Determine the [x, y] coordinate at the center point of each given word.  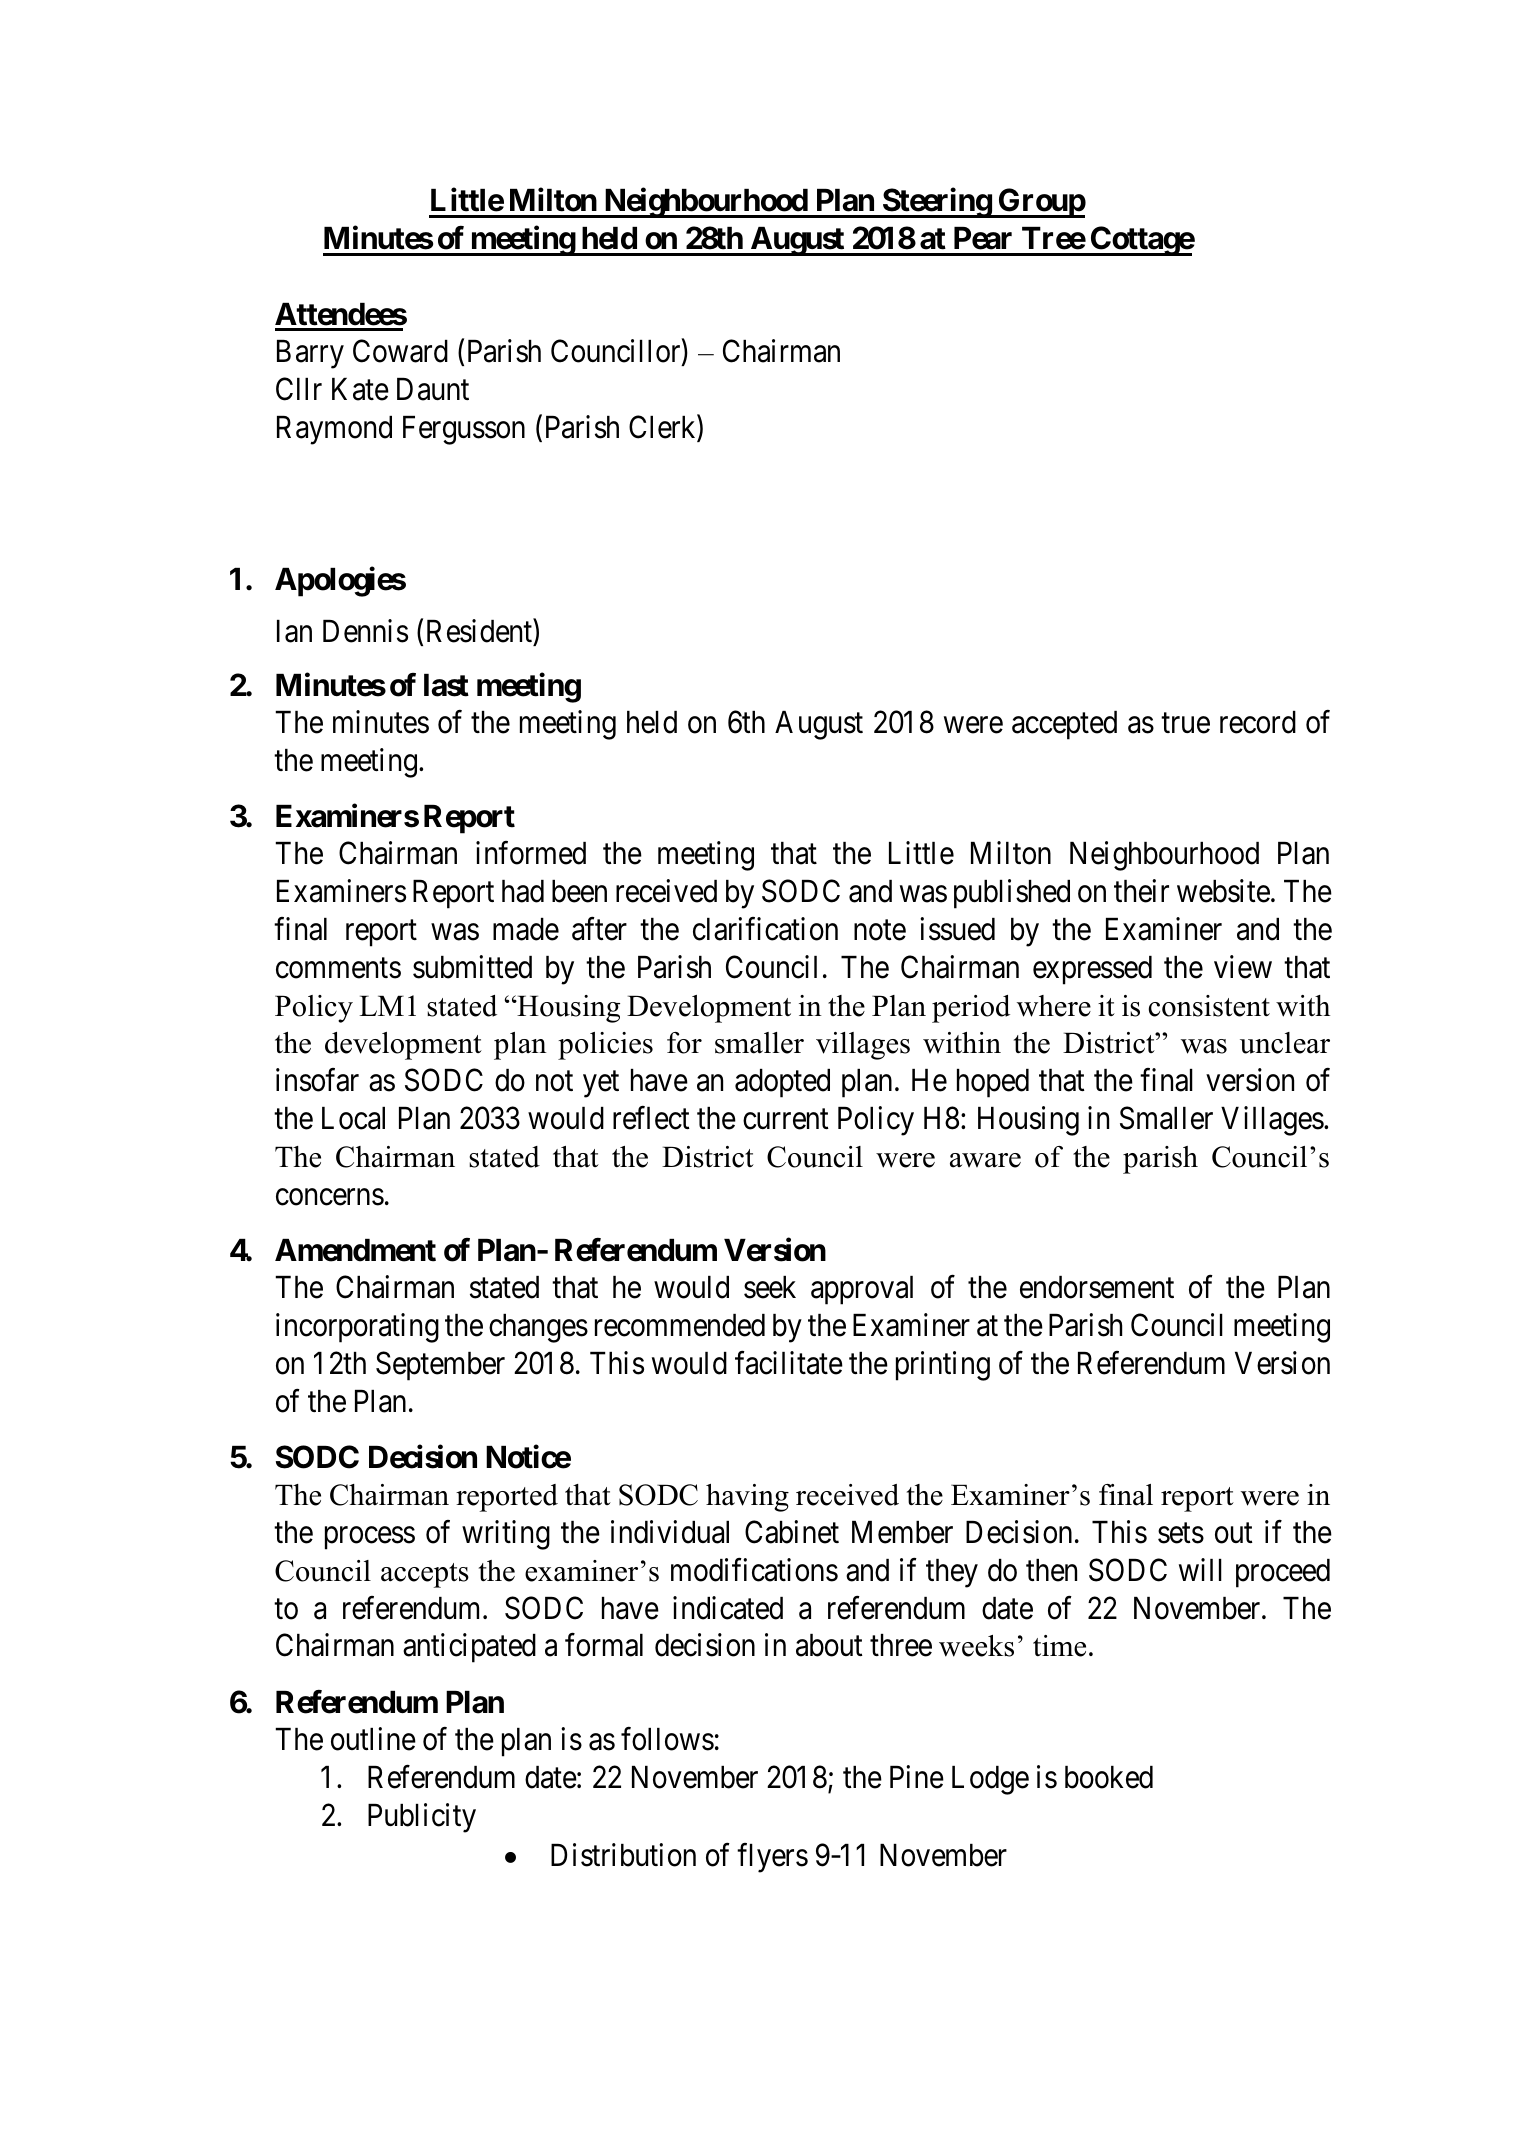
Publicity [422, 1818]
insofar [317, 1080]
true [1185, 723]
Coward [400, 351]
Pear [983, 238]
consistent [1209, 1006]
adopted [782, 1083]
